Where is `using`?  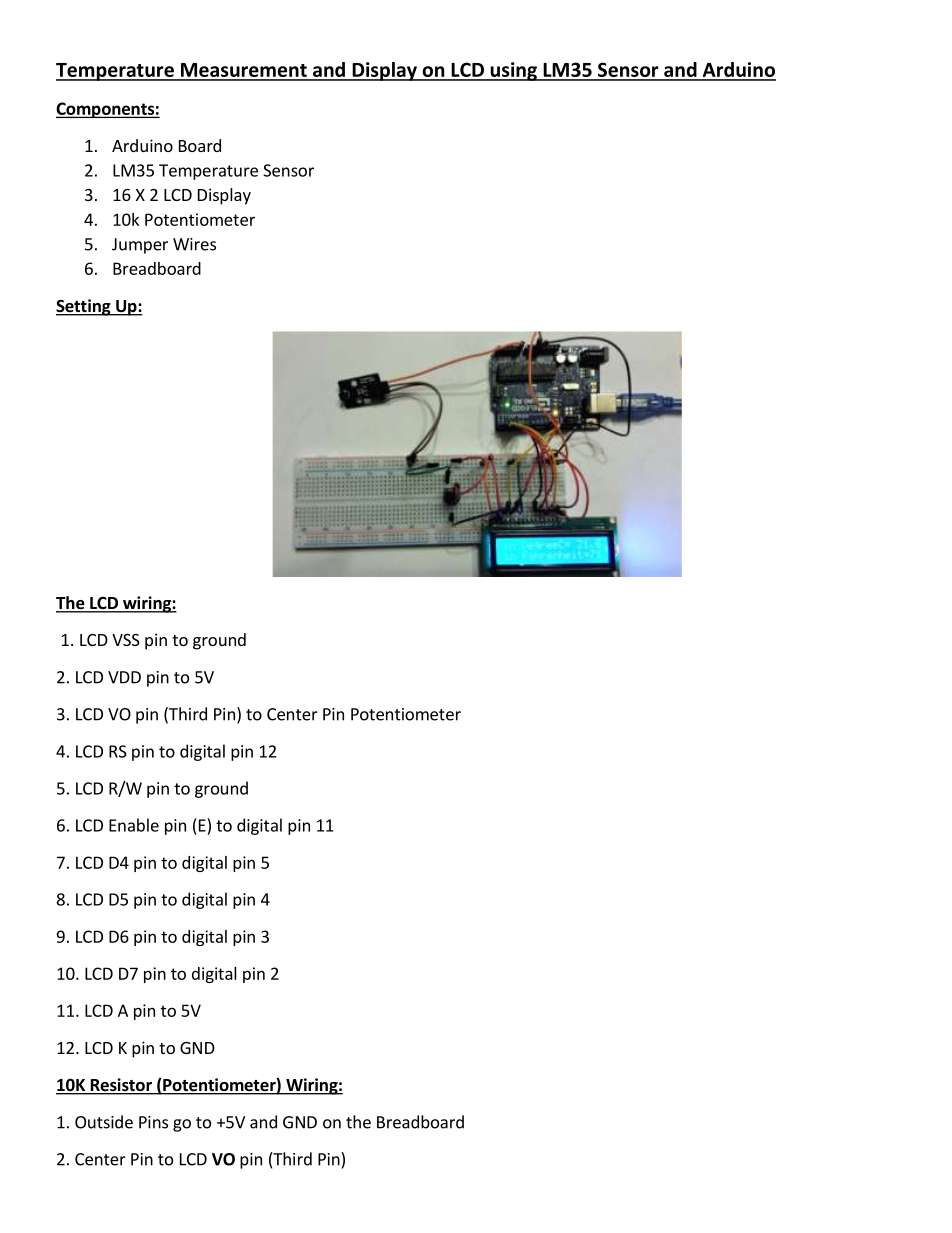
using is located at coordinates (513, 71).
